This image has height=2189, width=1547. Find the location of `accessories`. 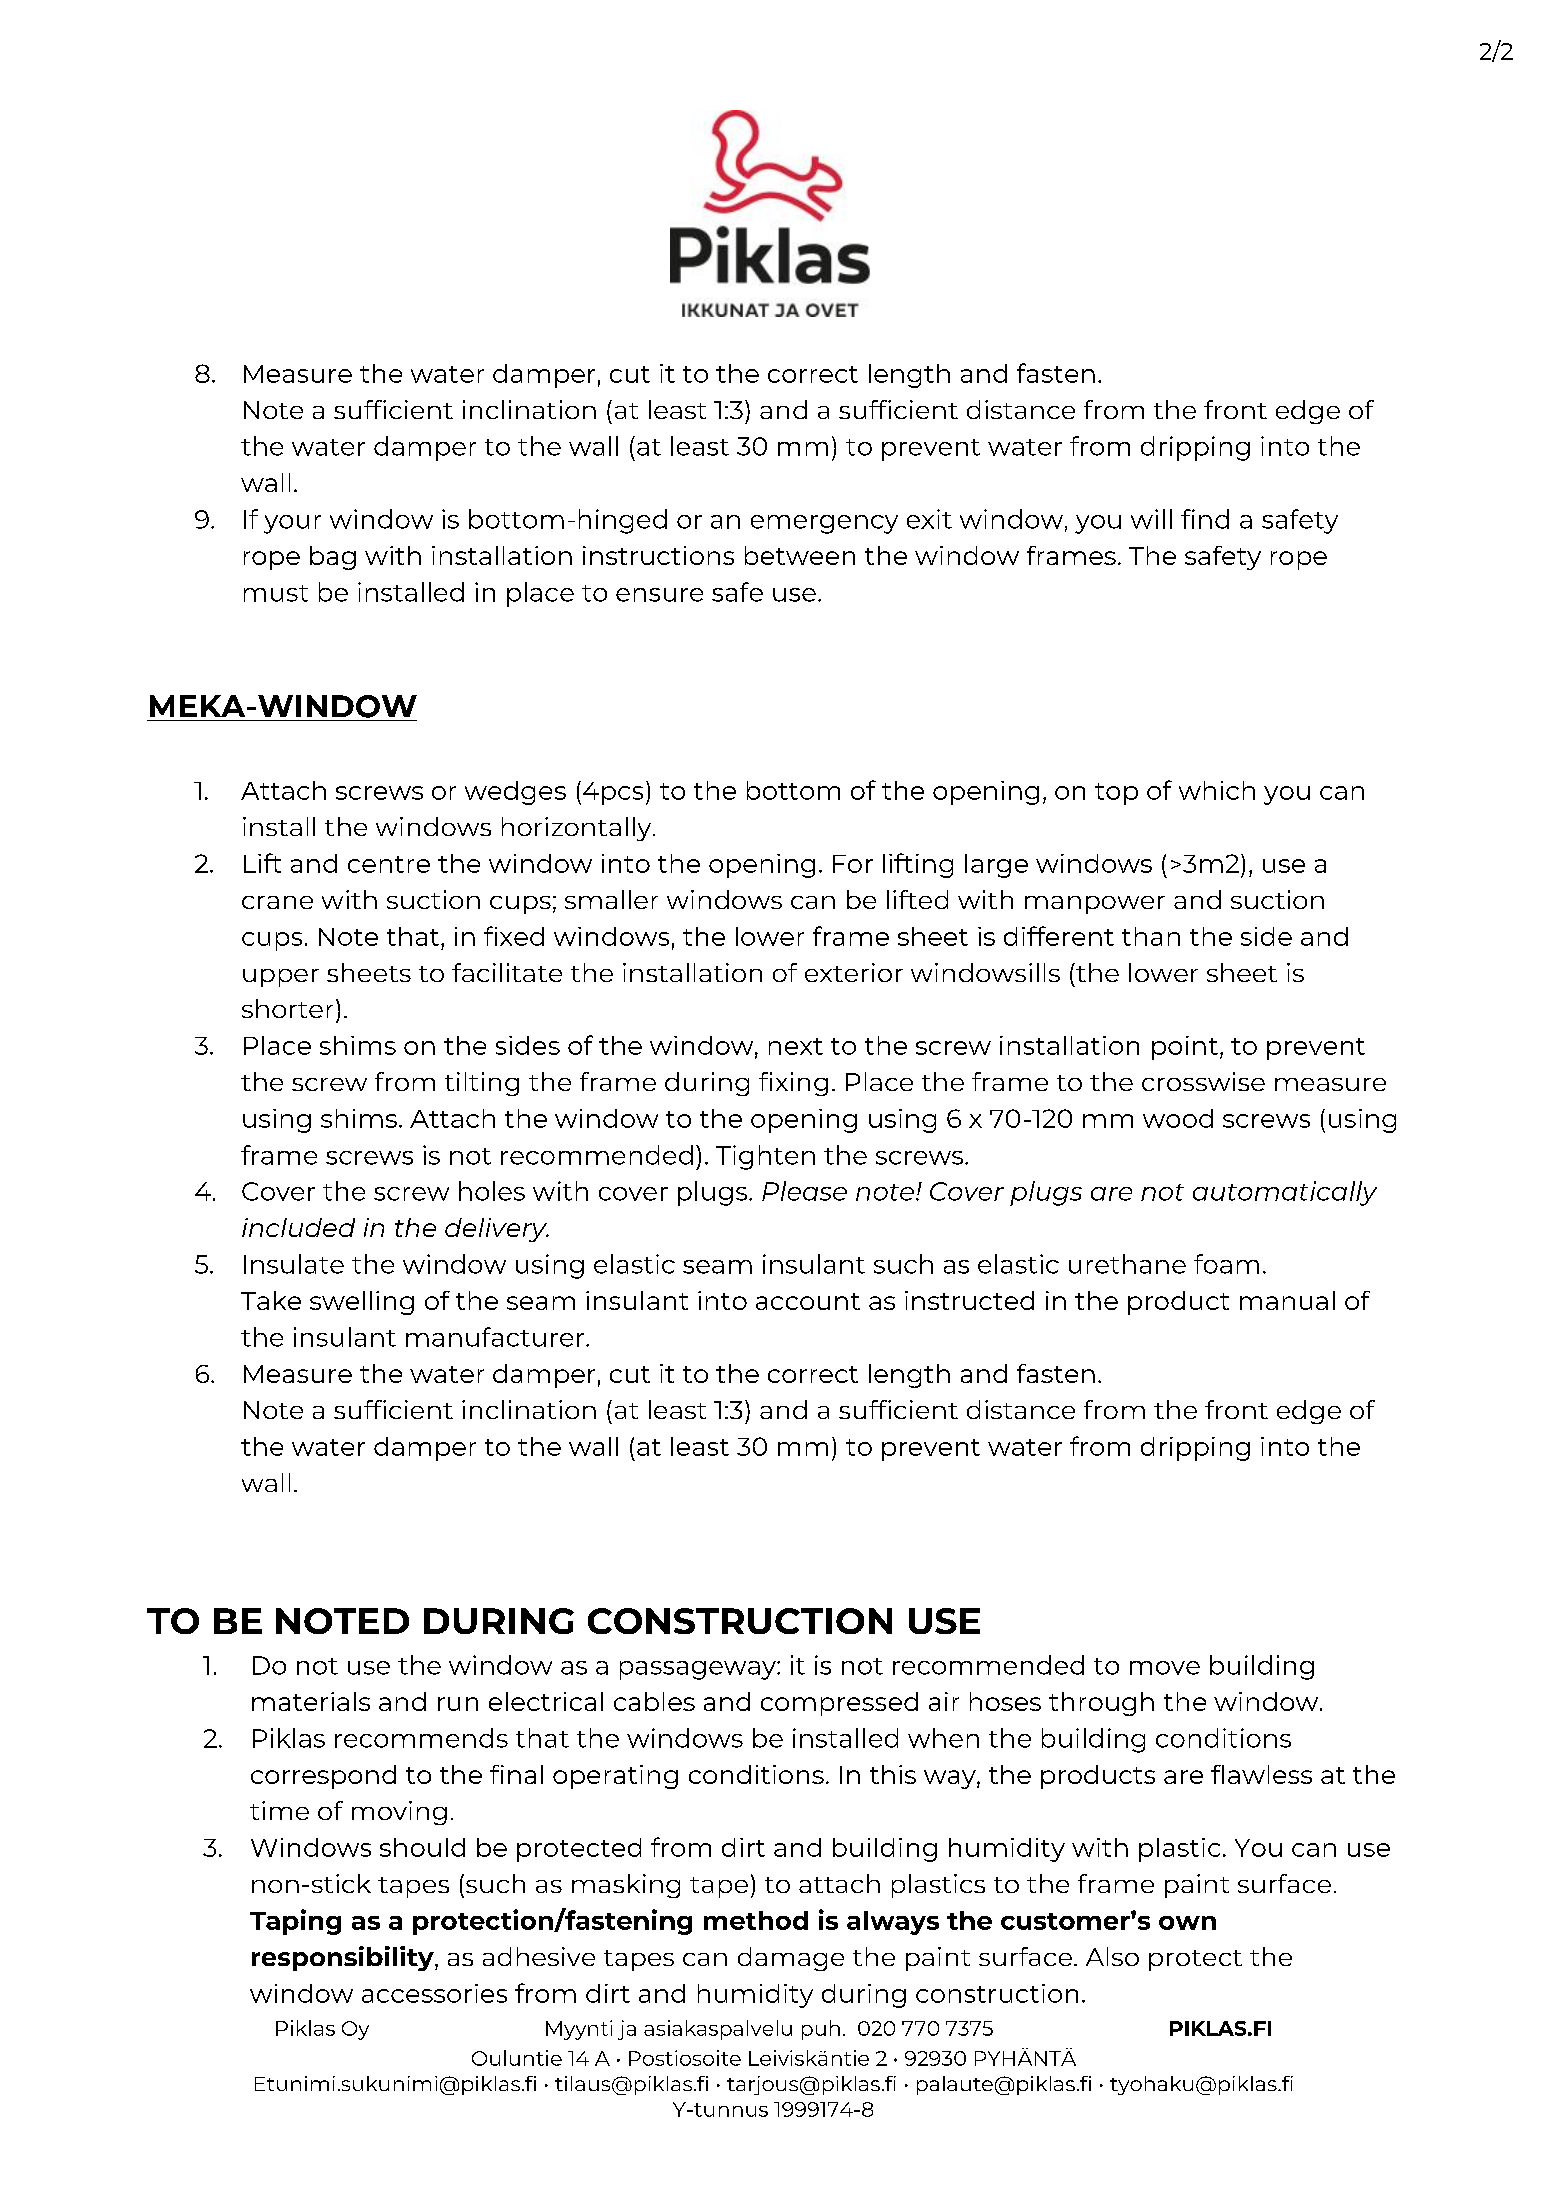

accessories is located at coordinates (434, 1993).
